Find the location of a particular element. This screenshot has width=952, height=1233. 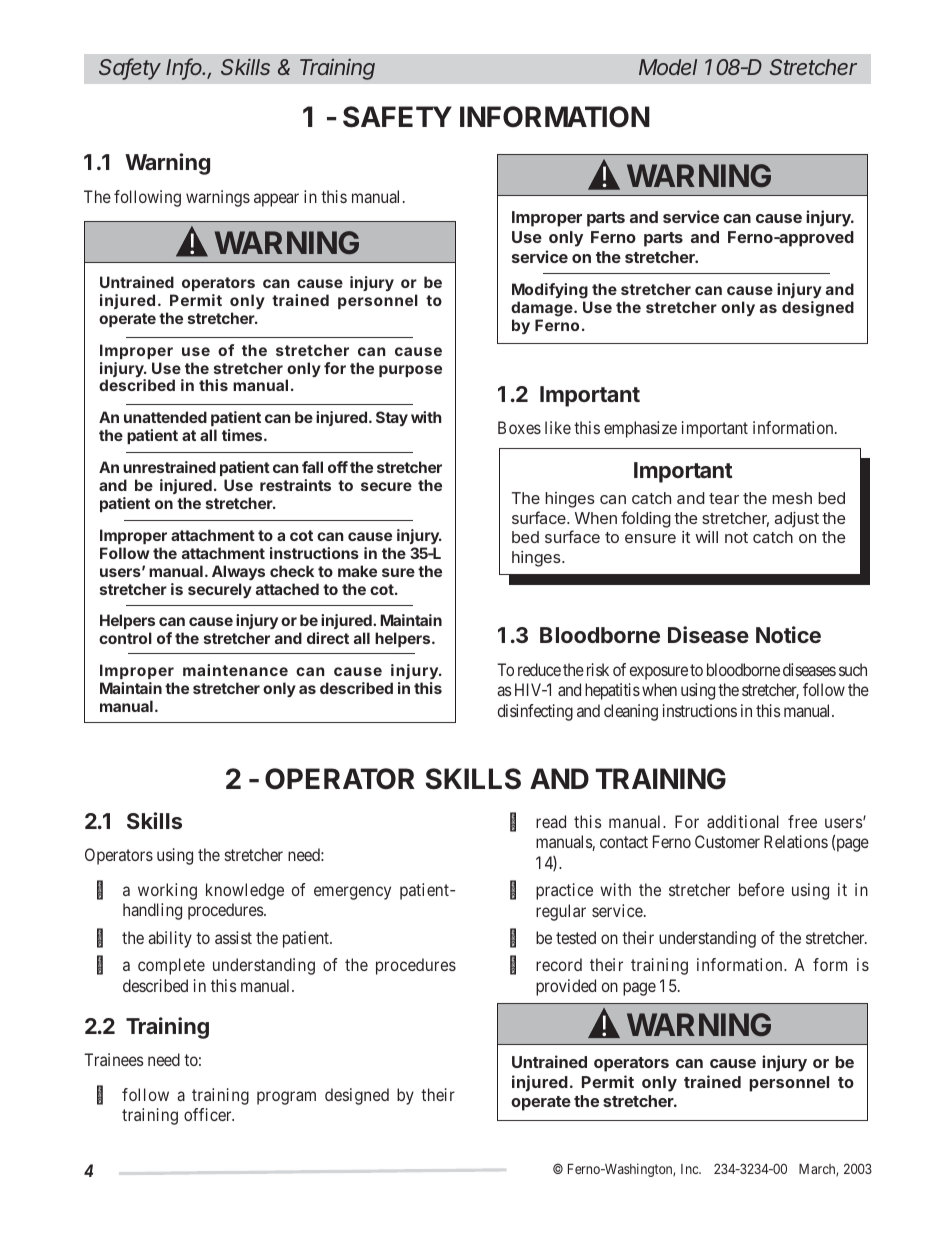

program is located at coordinates (286, 1098).
